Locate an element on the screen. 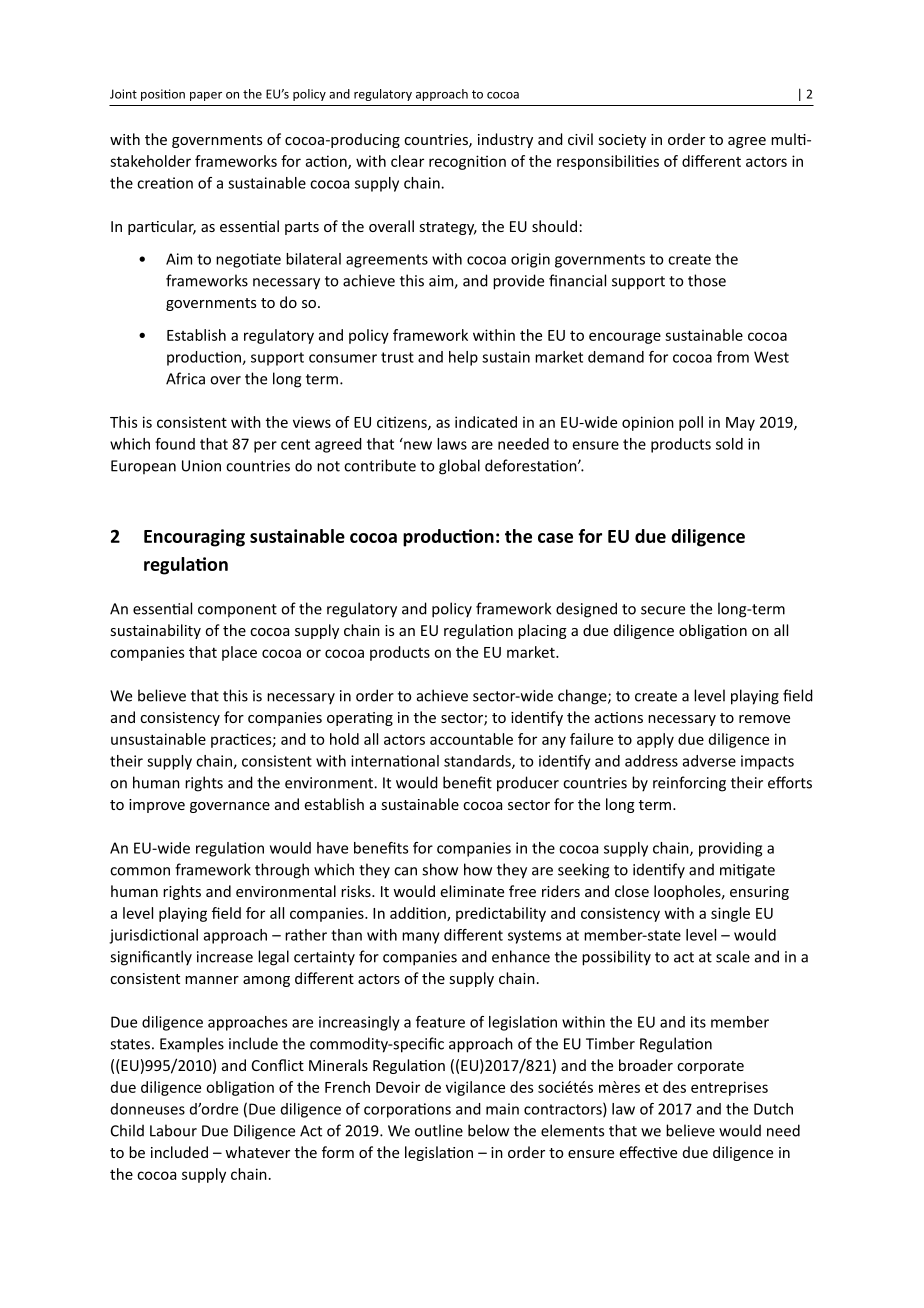 This screenshot has width=924, height=1308. recognition is located at coordinates (467, 162).
